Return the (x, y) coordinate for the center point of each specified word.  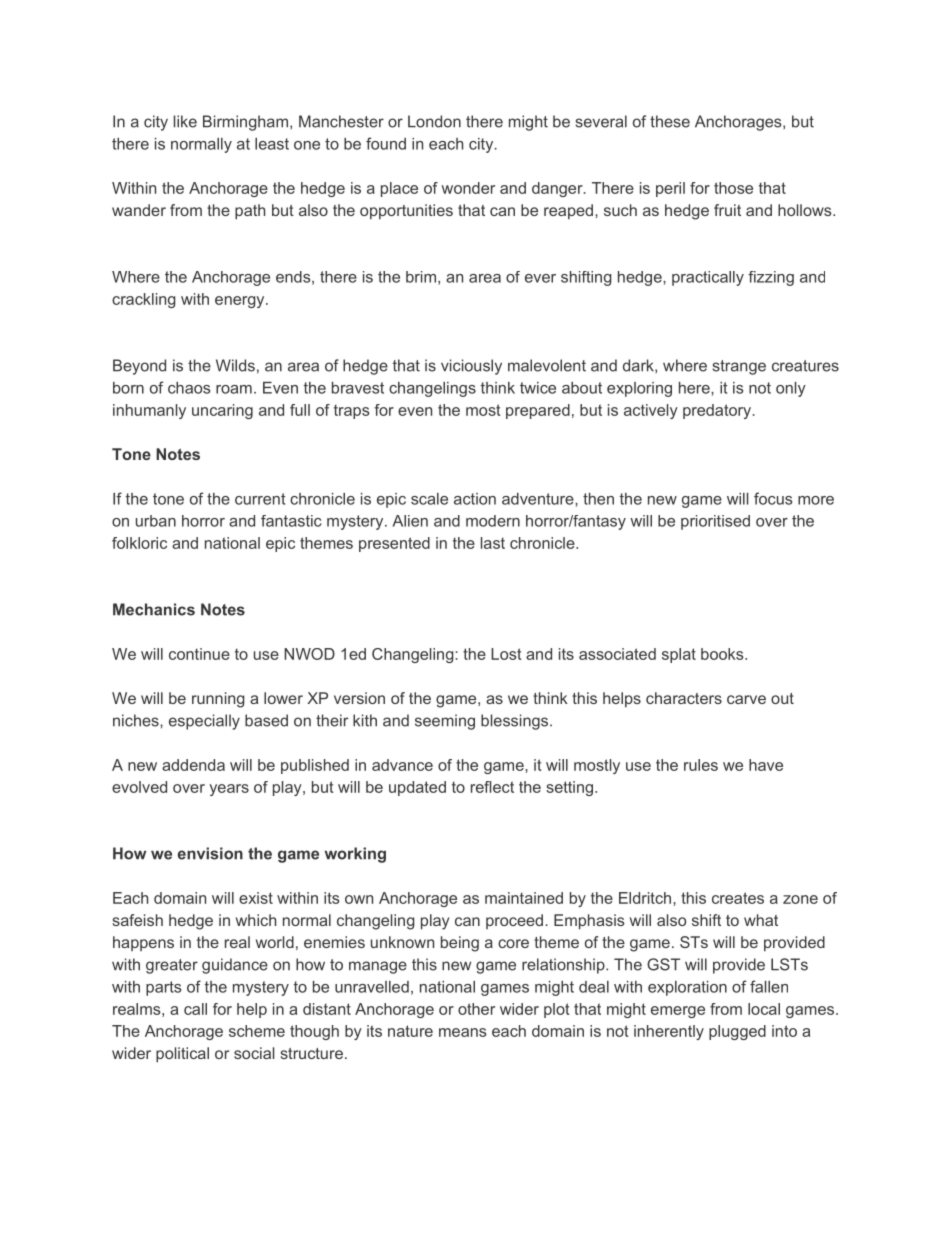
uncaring (222, 411)
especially (204, 722)
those (733, 188)
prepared (538, 411)
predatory (717, 411)
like (185, 121)
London (434, 121)
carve (746, 699)
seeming (445, 722)
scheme (257, 1031)
